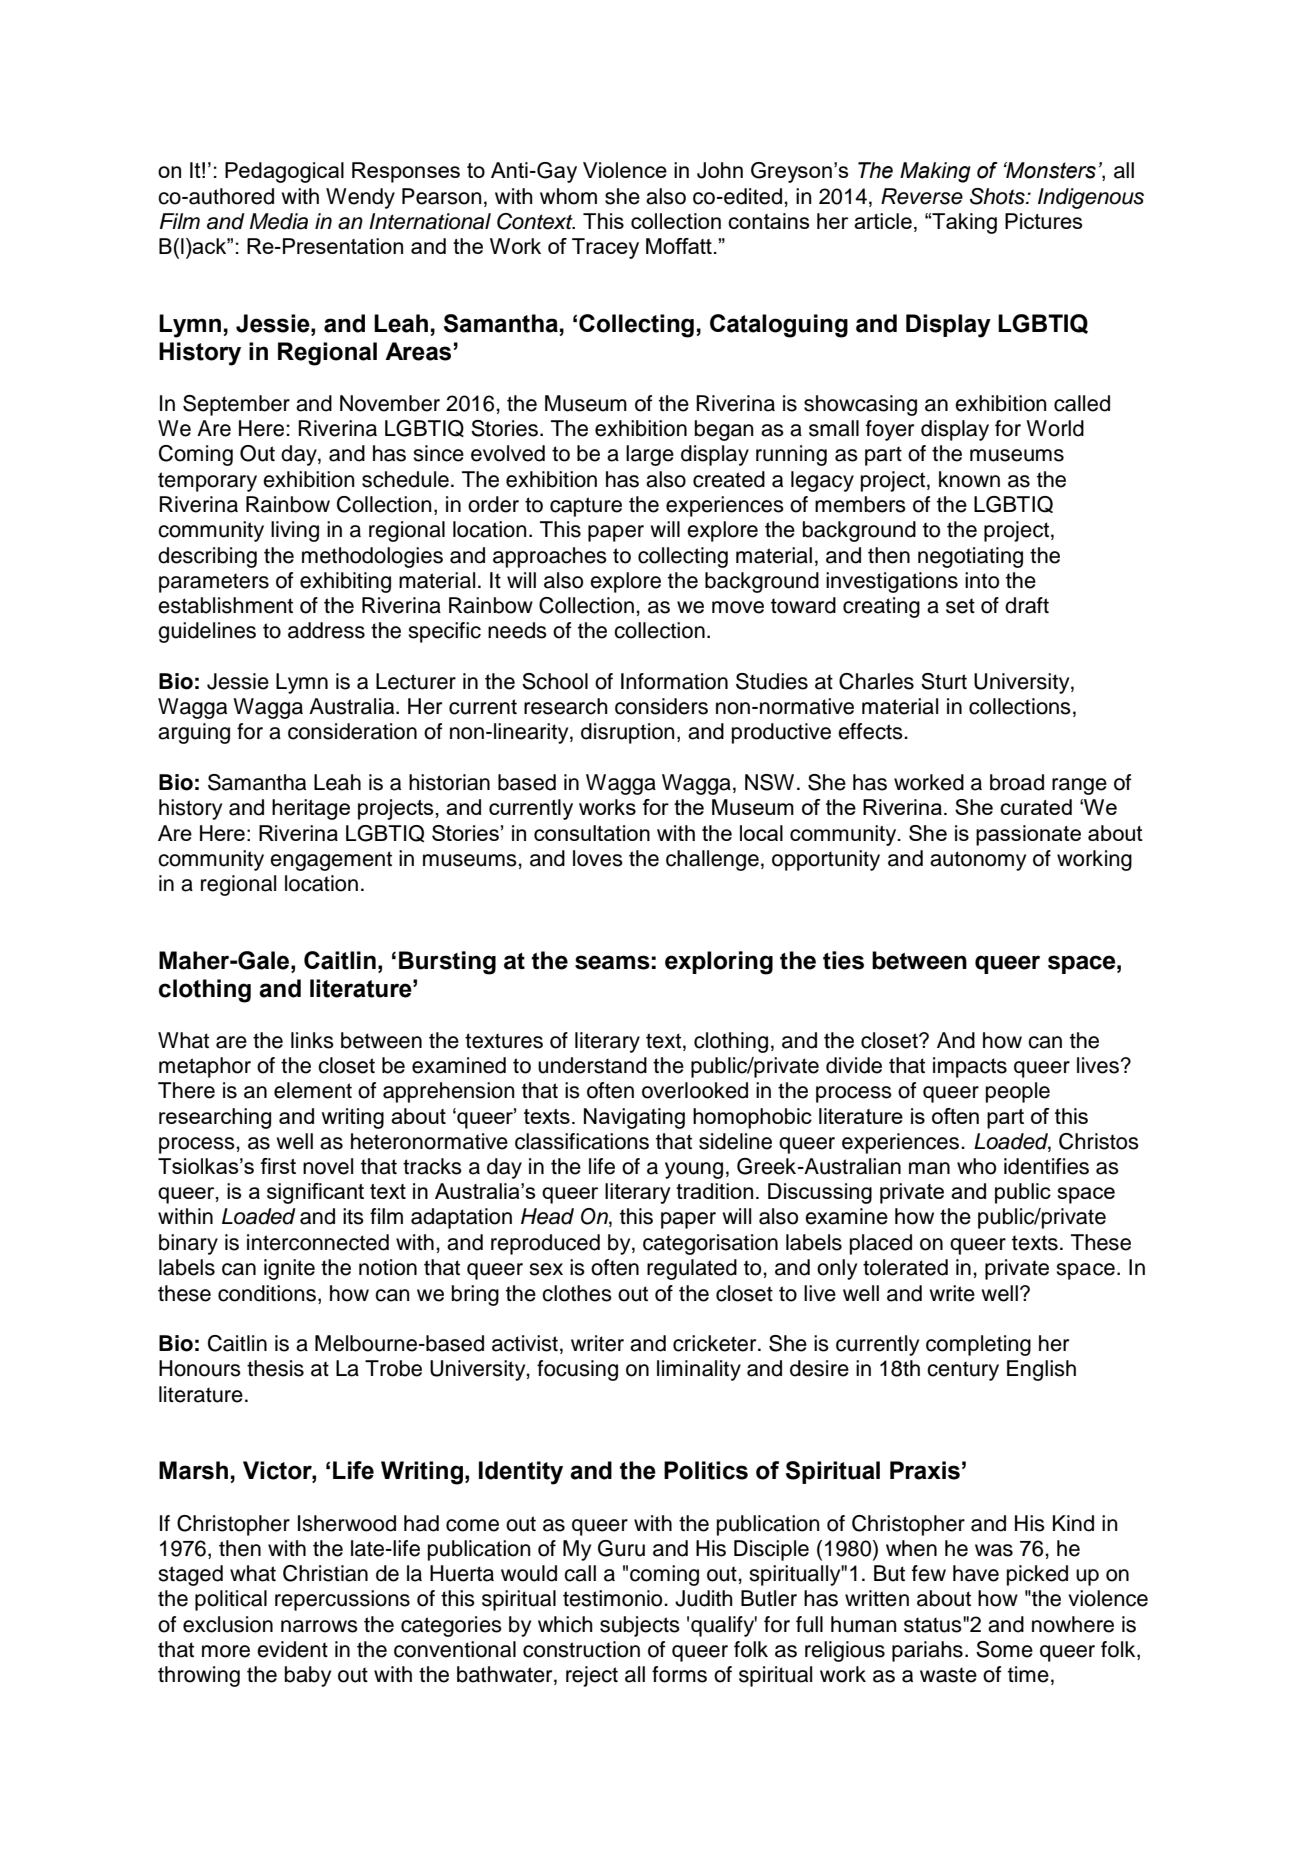  I want to click on completing, so click(978, 1345).
